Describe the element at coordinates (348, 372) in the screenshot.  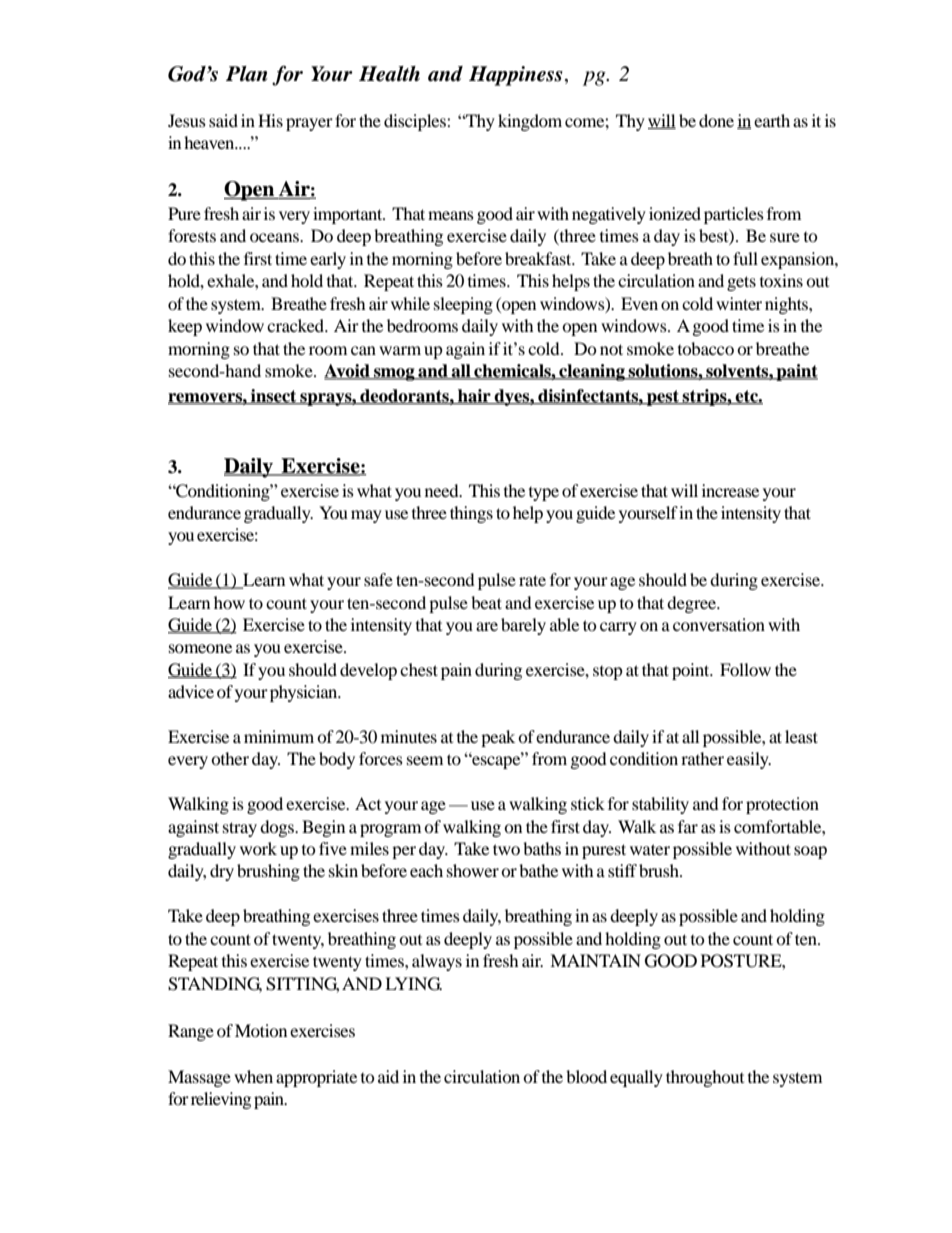
I see `Avoid` at that location.
